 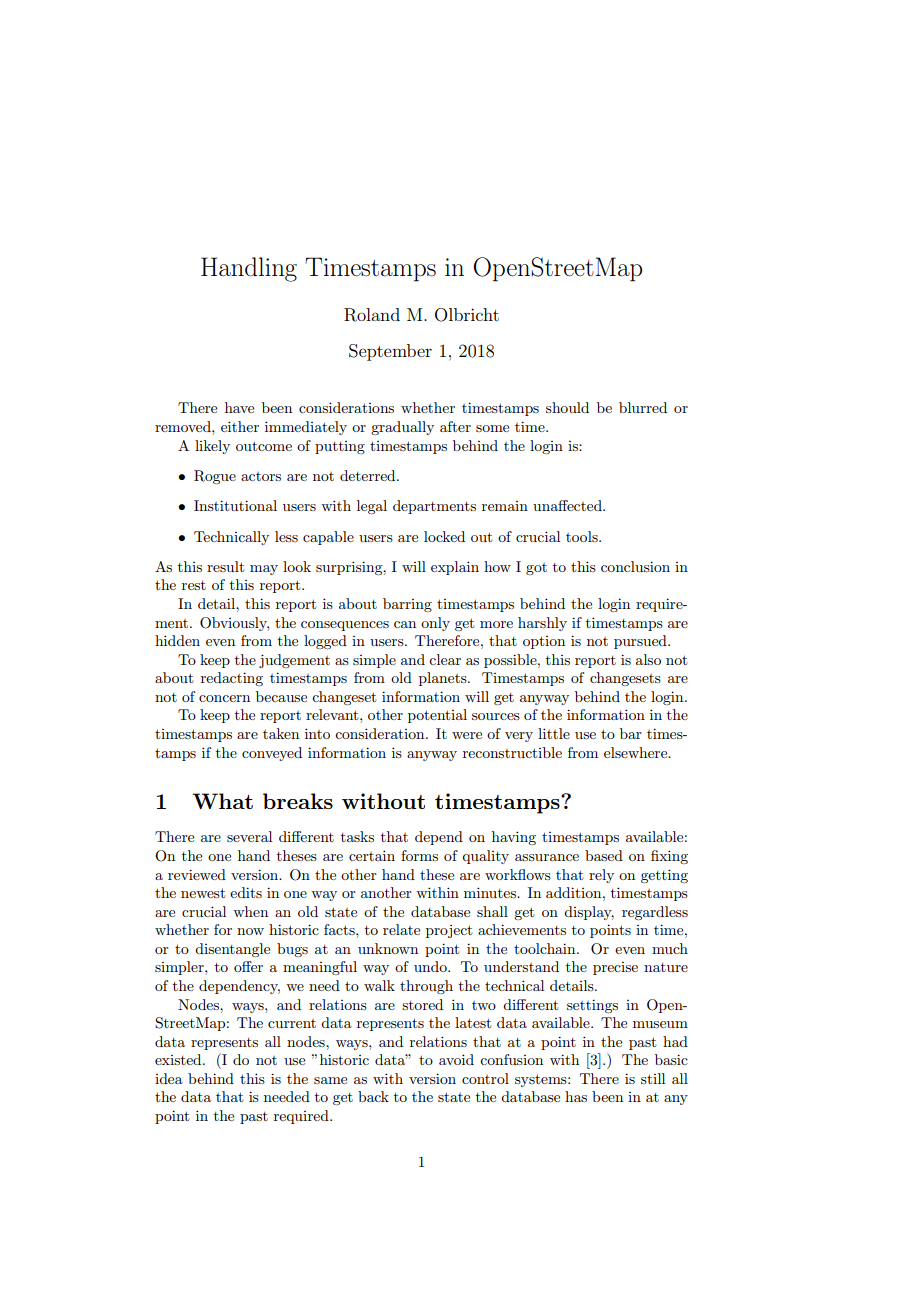 I want to click on have, so click(x=239, y=407).
